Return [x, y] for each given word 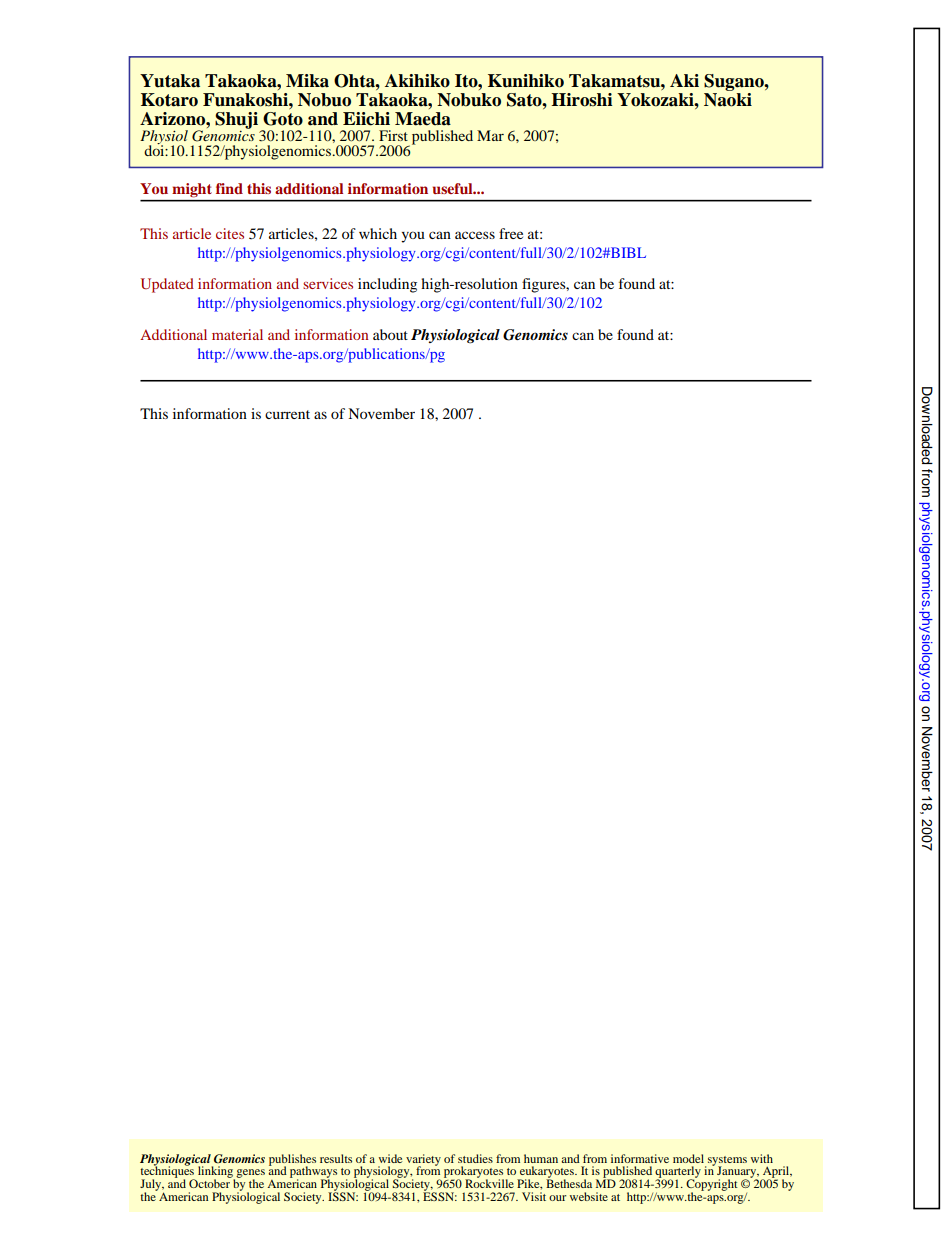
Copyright [712, 1185]
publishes [292, 1161]
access [475, 235]
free [511, 233]
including [387, 285]
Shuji [236, 120]
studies [475, 1158]
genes [250, 1175]
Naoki [728, 98]
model [688, 1158]
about [390, 334]
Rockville [489, 1182]
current [287, 414]
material [237, 334]
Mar [490, 135]
